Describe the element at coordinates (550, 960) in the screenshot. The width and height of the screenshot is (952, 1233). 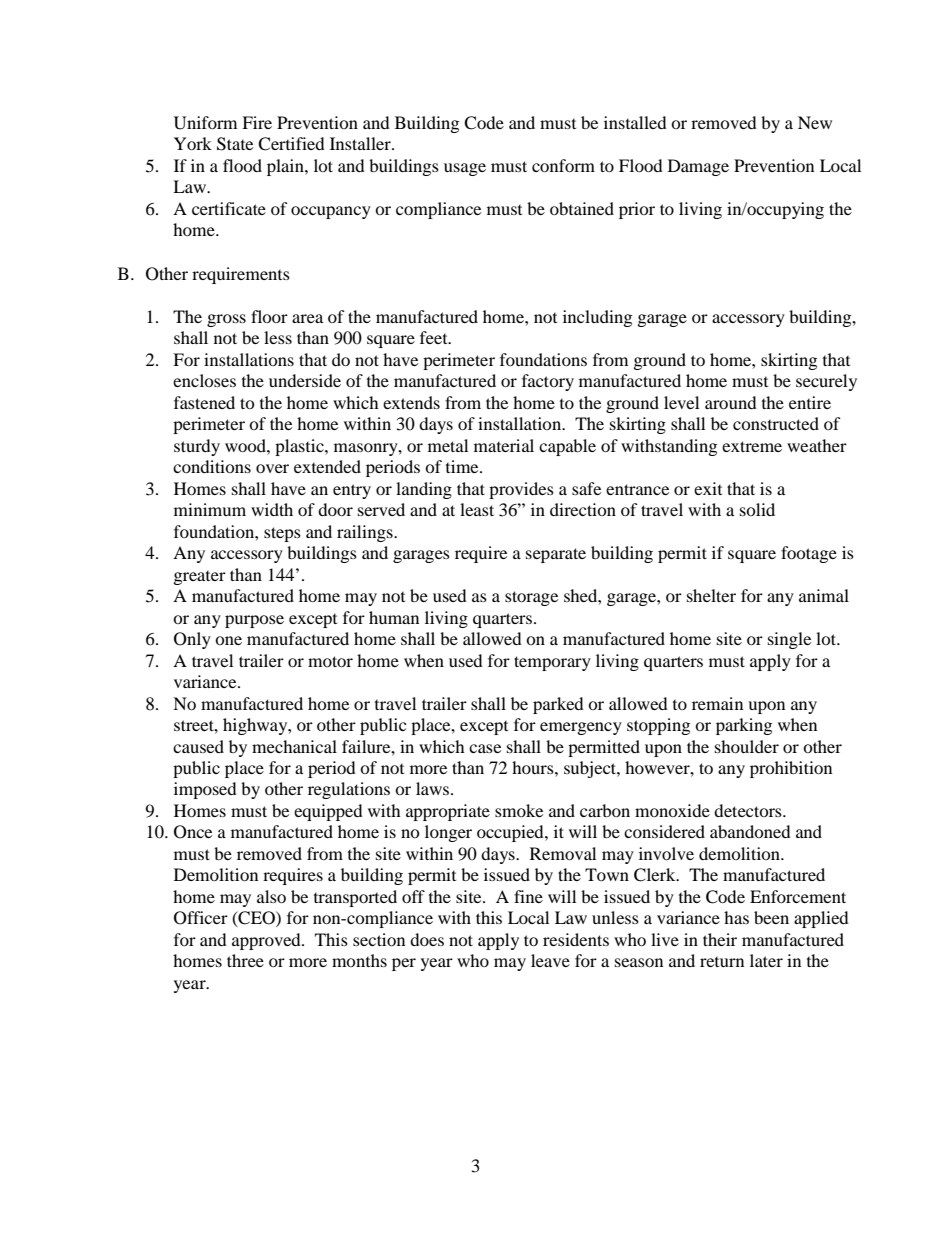
I see `leave` at that location.
